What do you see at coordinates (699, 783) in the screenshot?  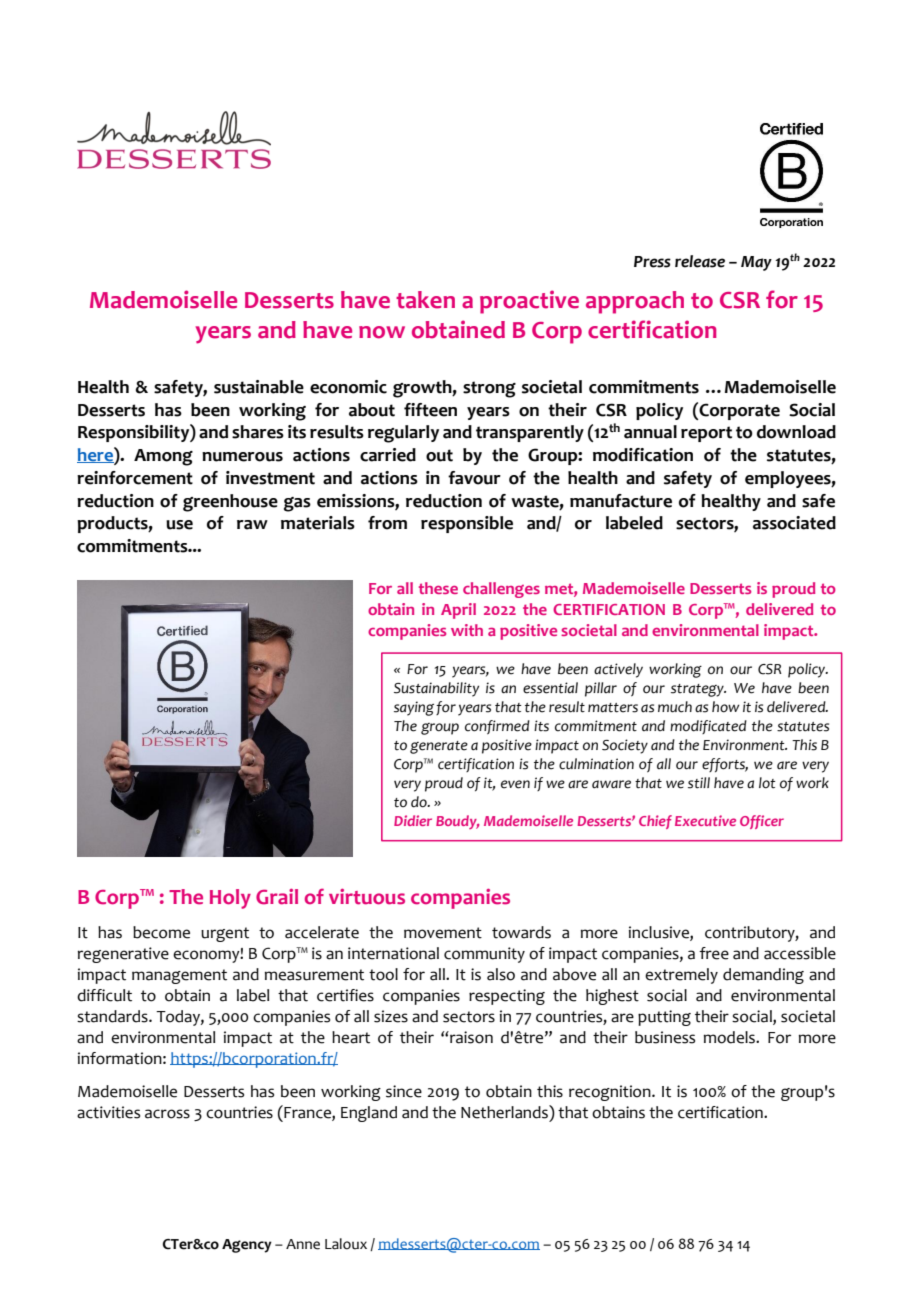 I see `still` at bounding box center [699, 783].
